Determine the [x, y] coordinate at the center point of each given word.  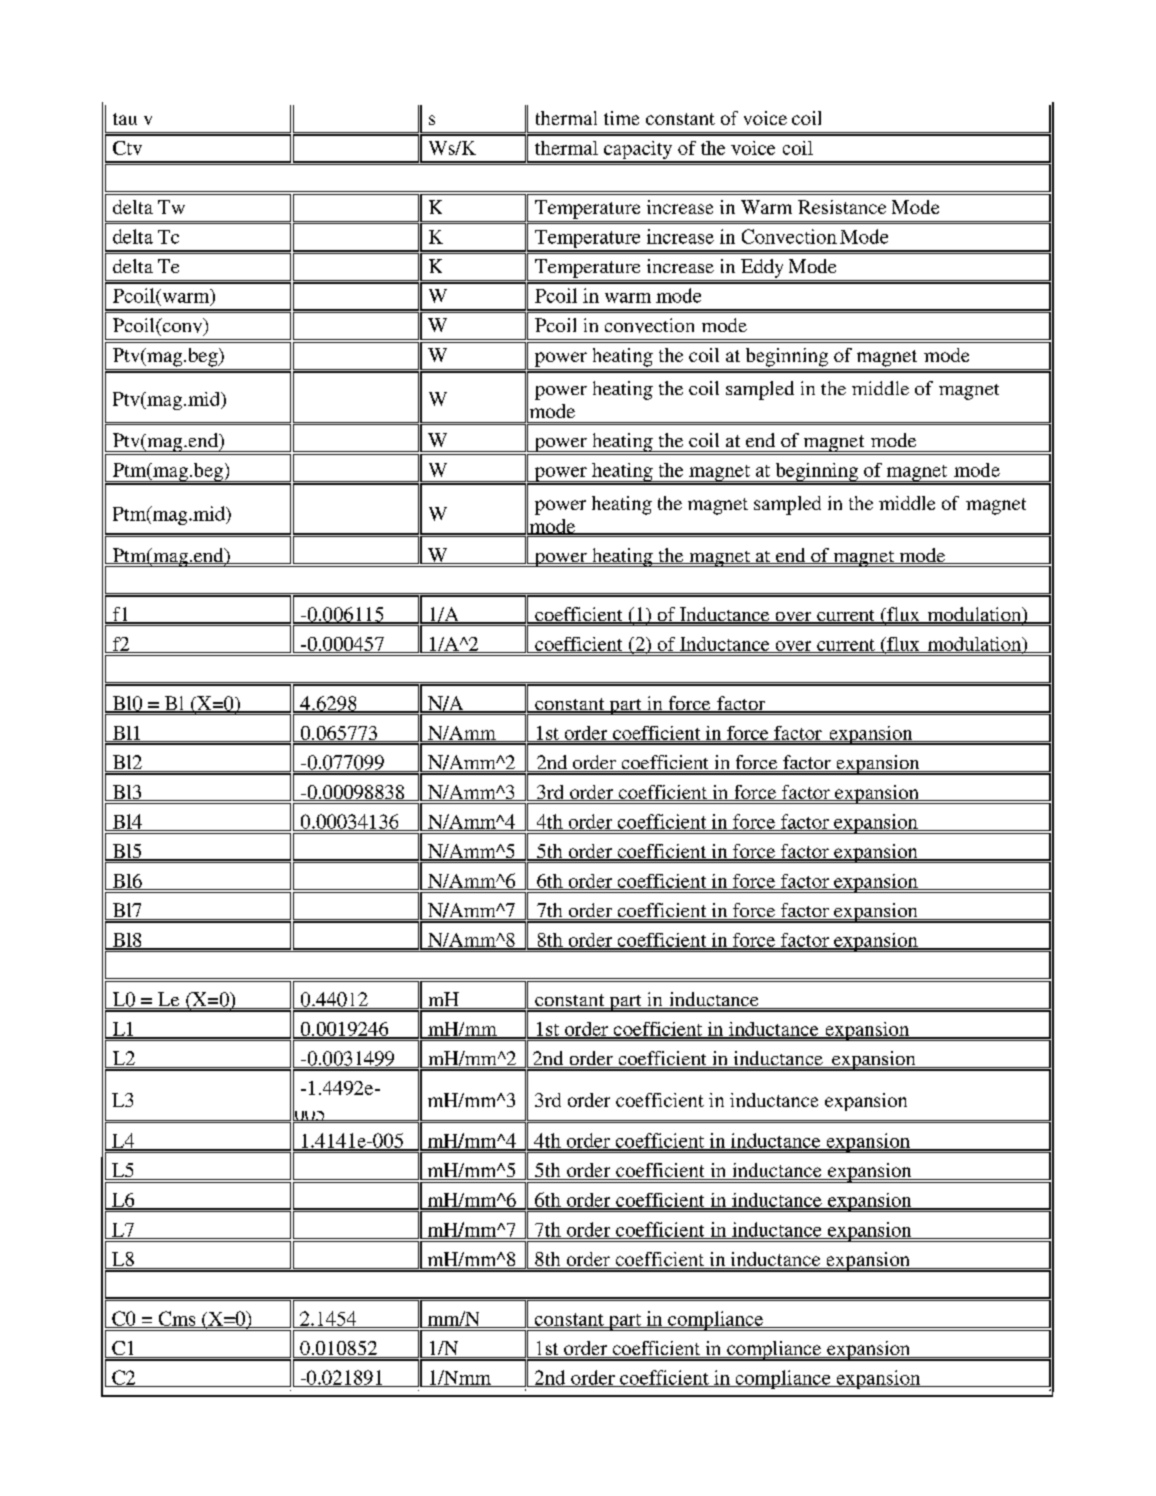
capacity [638, 151]
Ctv [127, 148]
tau [125, 119]
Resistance [842, 207]
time [621, 118]
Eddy [762, 268]
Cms [177, 1319]
